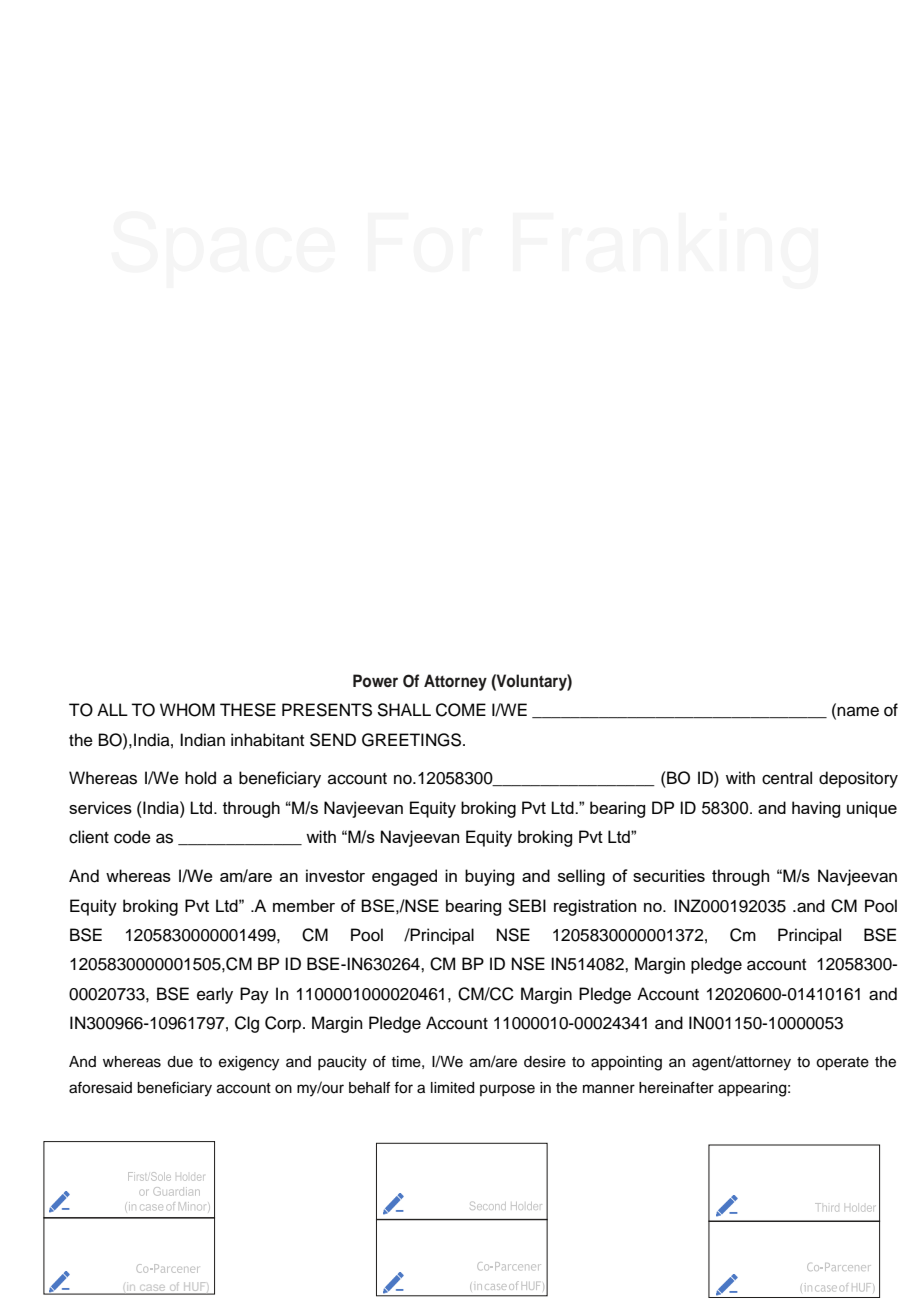 Image resolution: width=924 pixels, height=1307 pixels. I want to click on registration, so click(595, 907).
